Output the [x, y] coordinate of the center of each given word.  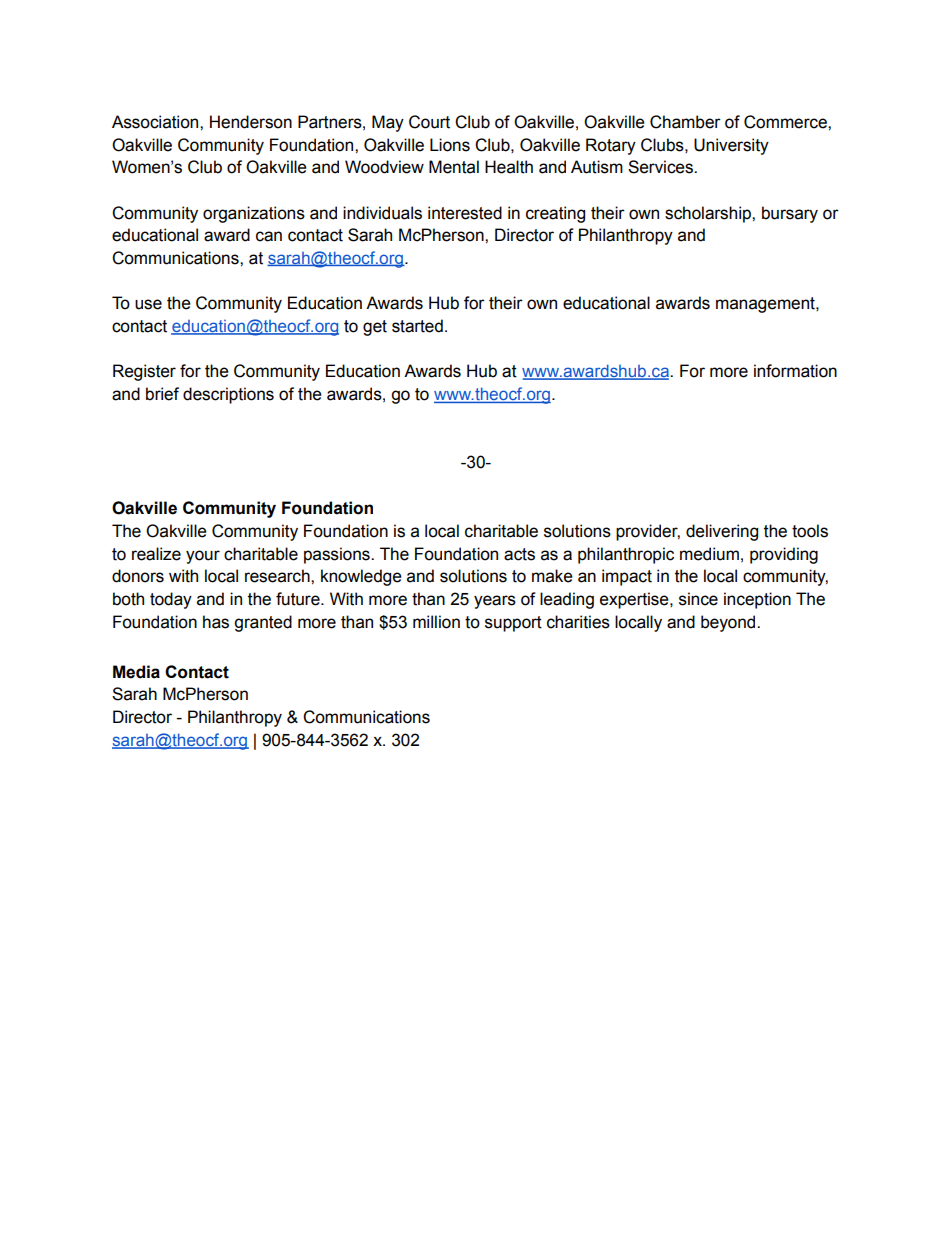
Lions [450, 145]
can [269, 236]
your [203, 557]
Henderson [251, 122]
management [766, 305]
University [731, 146]
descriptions [228, 395]
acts [519, 554]
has [216, 622]
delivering [722, 532]
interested [465, 213]
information [795, 371]
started [417, 326]
